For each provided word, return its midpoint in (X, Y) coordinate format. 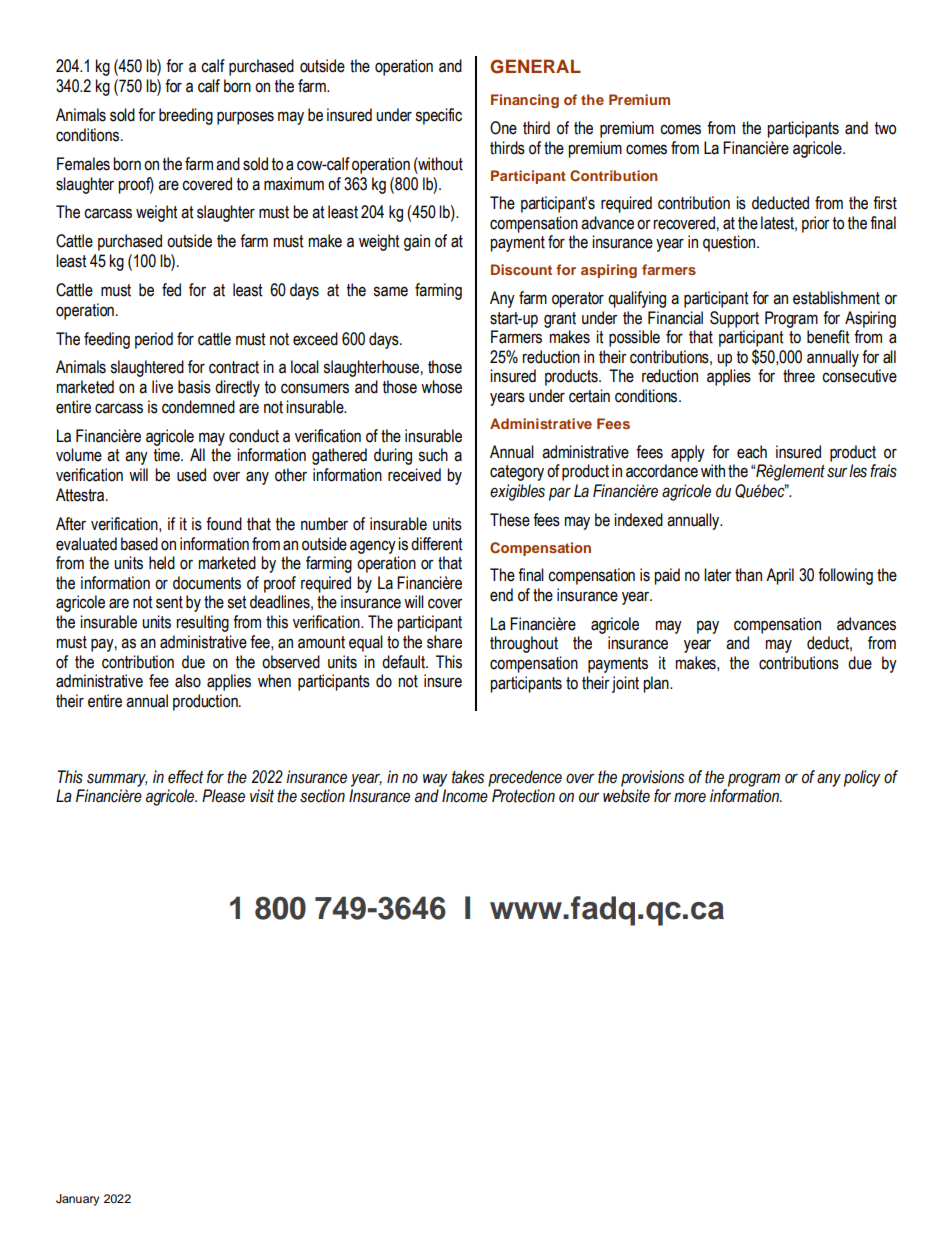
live (162, 387)
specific (438, 116)
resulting (202, 623)
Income (465, 796)
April (780, 576)
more (690, 797)
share (444, 642)
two (885, 128)
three (799, 376)
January (77, 1200)
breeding (186, 116)
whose (441, 387)
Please (223, 796)
